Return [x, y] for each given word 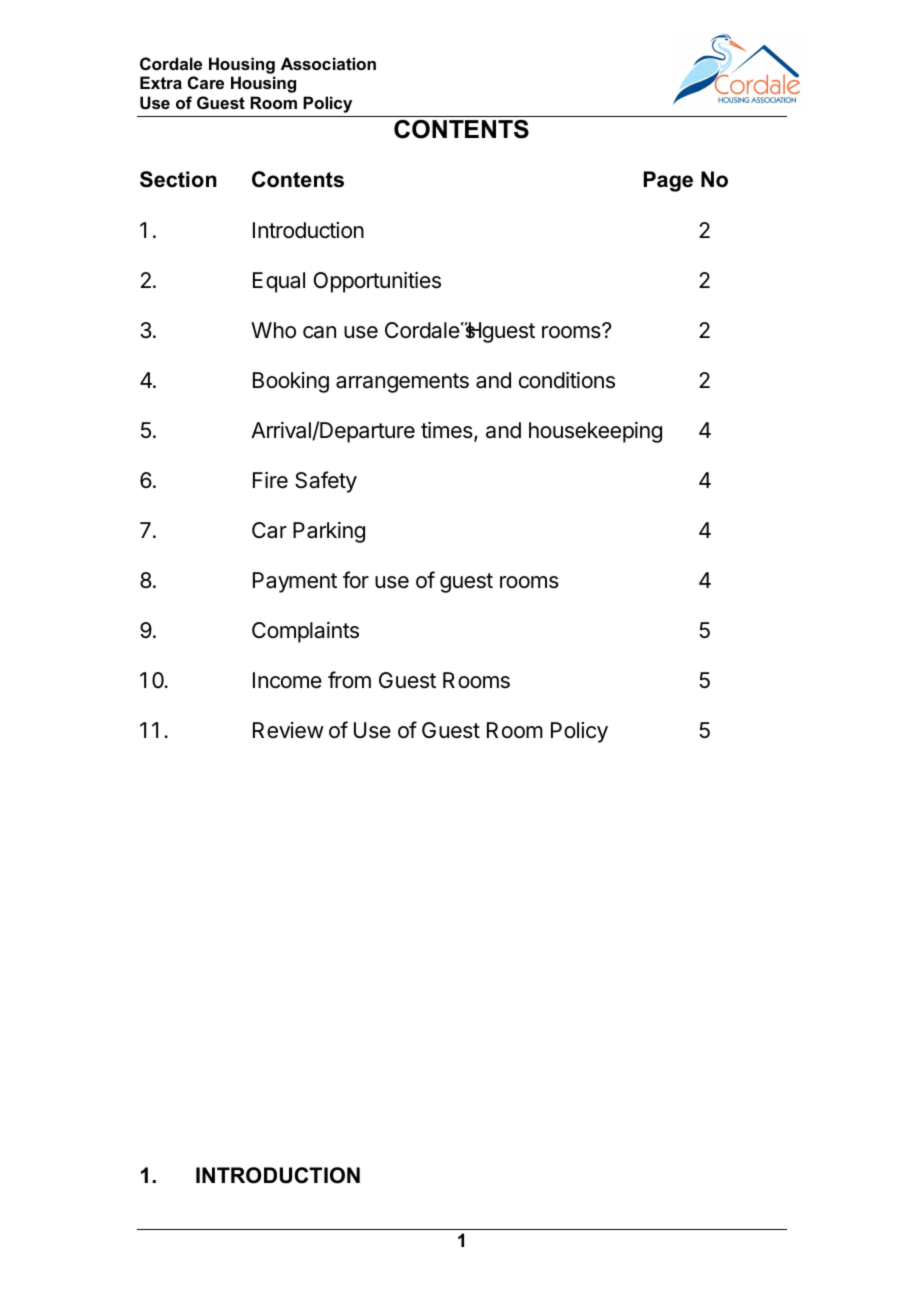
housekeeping [595, 432]
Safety [326, 482]
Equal [279, 282]
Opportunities [377, 282]
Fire [270, 480]
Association [328, 63]
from [349, 679]
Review [288, 730]
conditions [567, 380]
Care [206, 82]
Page [668, 181]
